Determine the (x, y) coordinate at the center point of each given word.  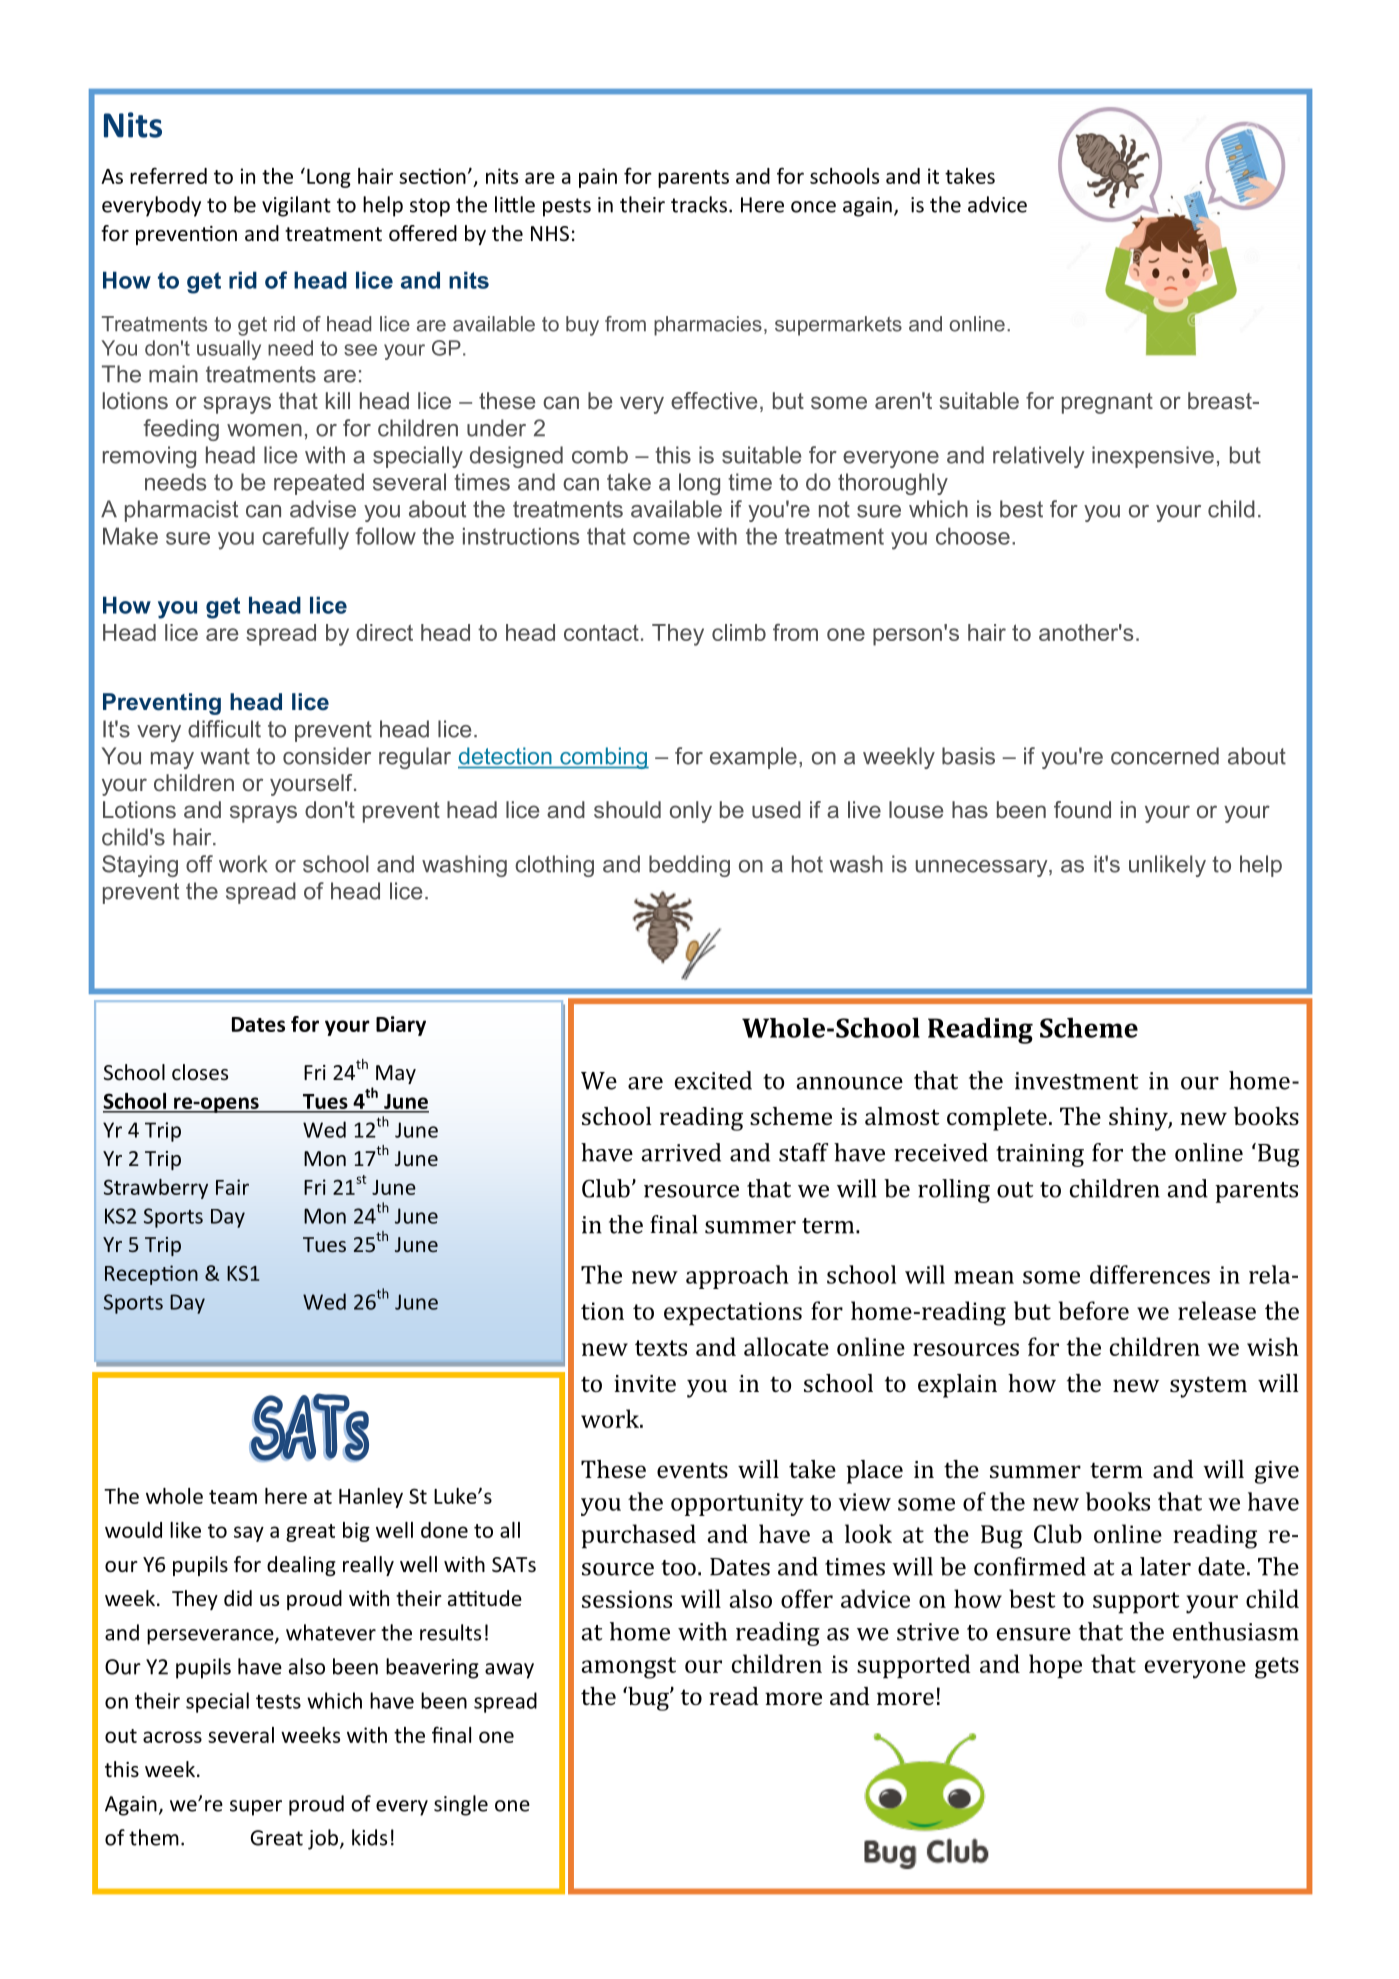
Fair (232, 1187)
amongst (629, 1668)
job (324, 1839)
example (753, 758)
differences (1150, 1274)
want (225, 756)
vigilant (296, 206)
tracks (699, 204)
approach (737, 1277)
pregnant (1107, 403)
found (1082, 809)
